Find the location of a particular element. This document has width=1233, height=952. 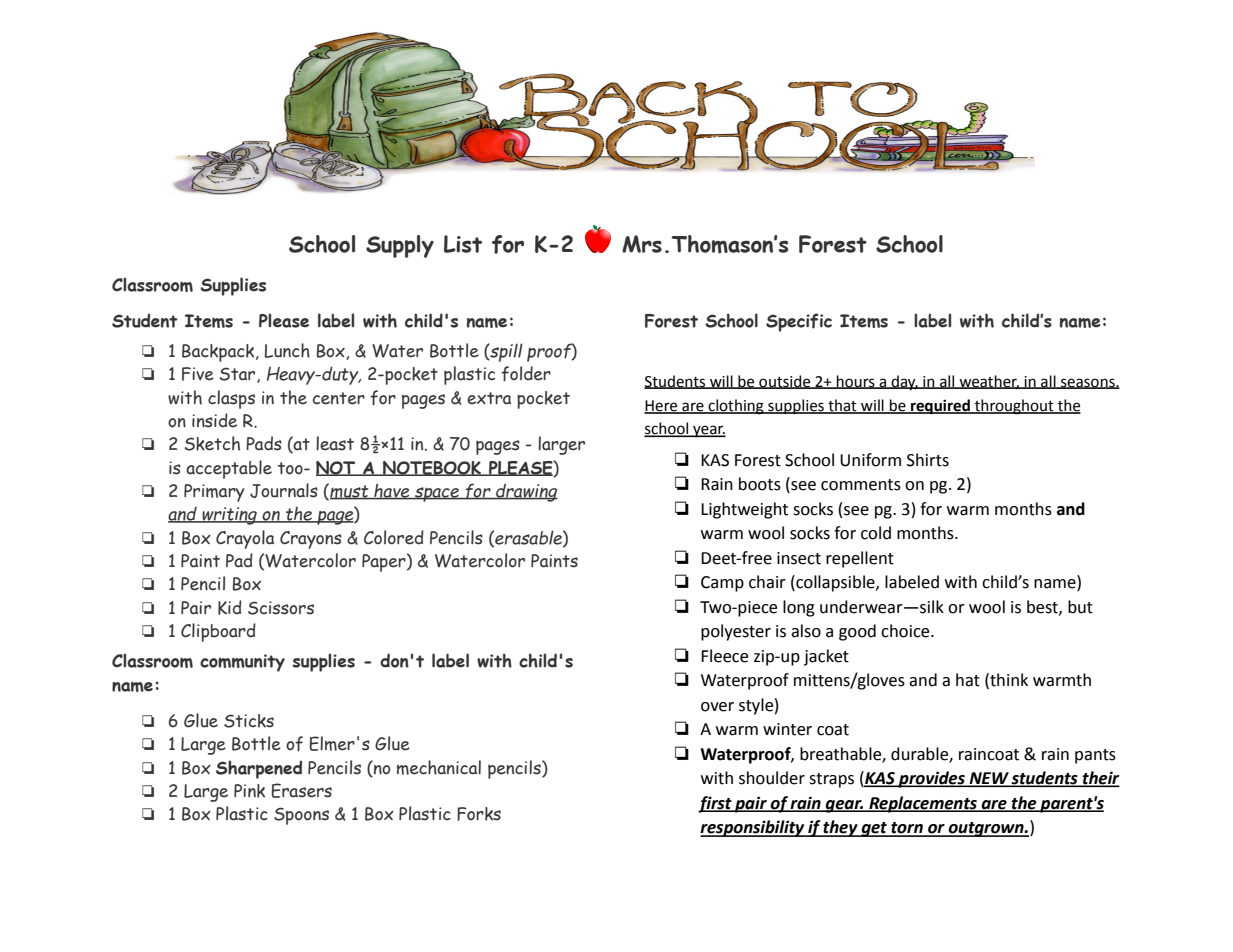

Here is located at coordinates (662, 406).
